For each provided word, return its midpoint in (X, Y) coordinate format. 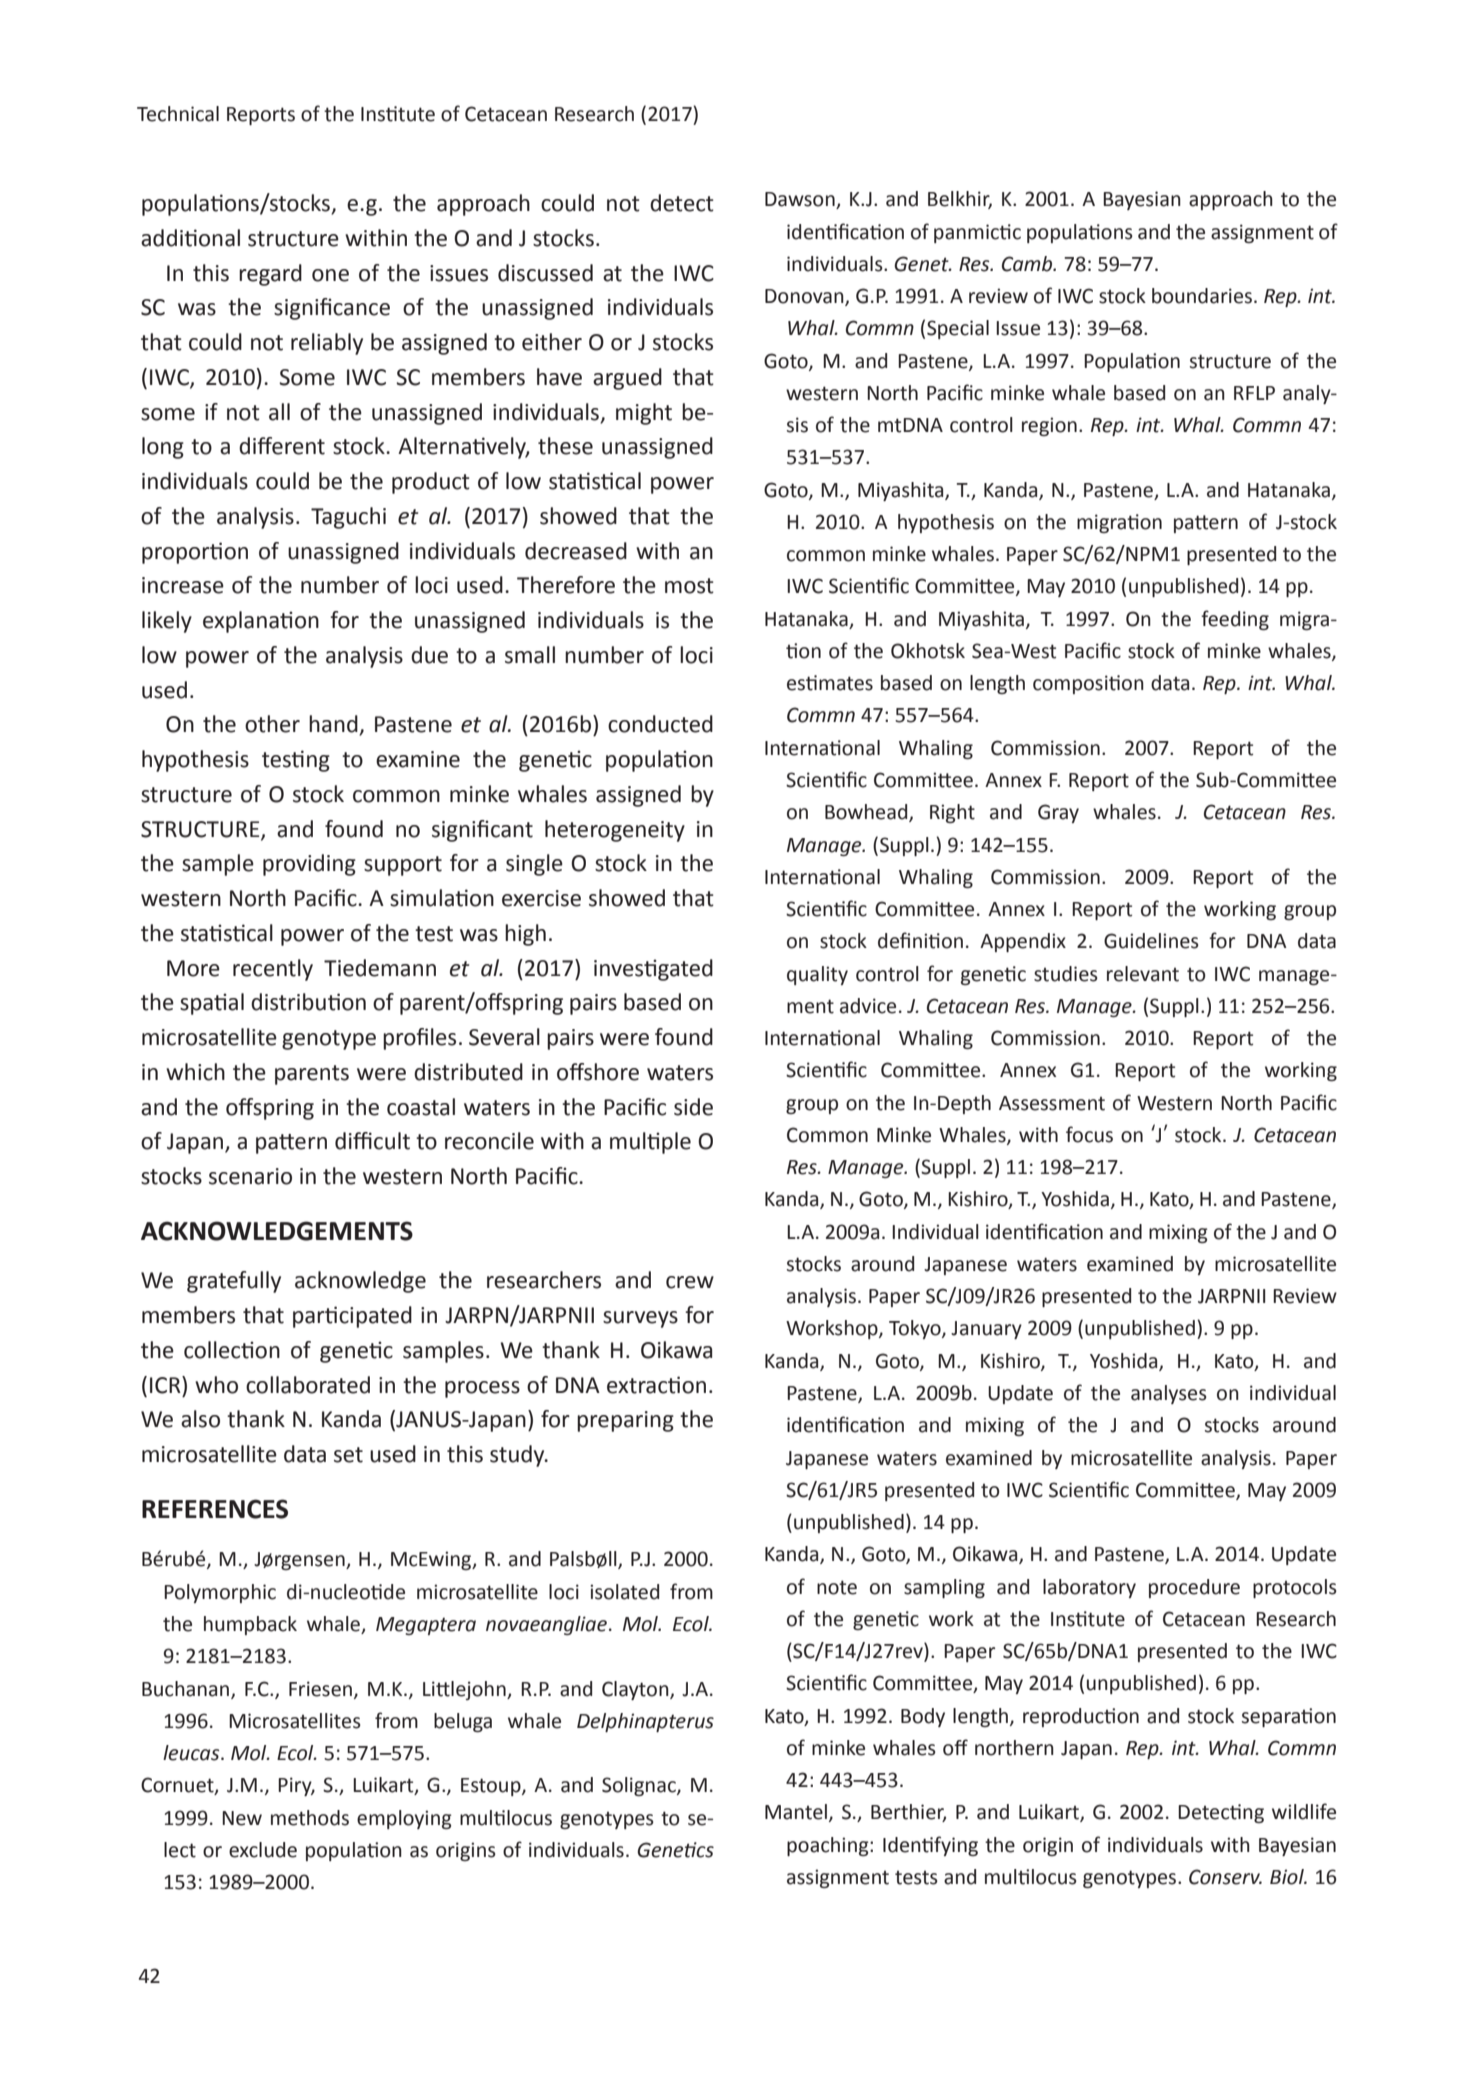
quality (817, 975)
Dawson (801, 200)
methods (310, 1818)
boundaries (1202, 296)
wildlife (1304, 1811)
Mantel (796, 1812)
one (330, 275)
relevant (1143, 974)
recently (273, 970)
